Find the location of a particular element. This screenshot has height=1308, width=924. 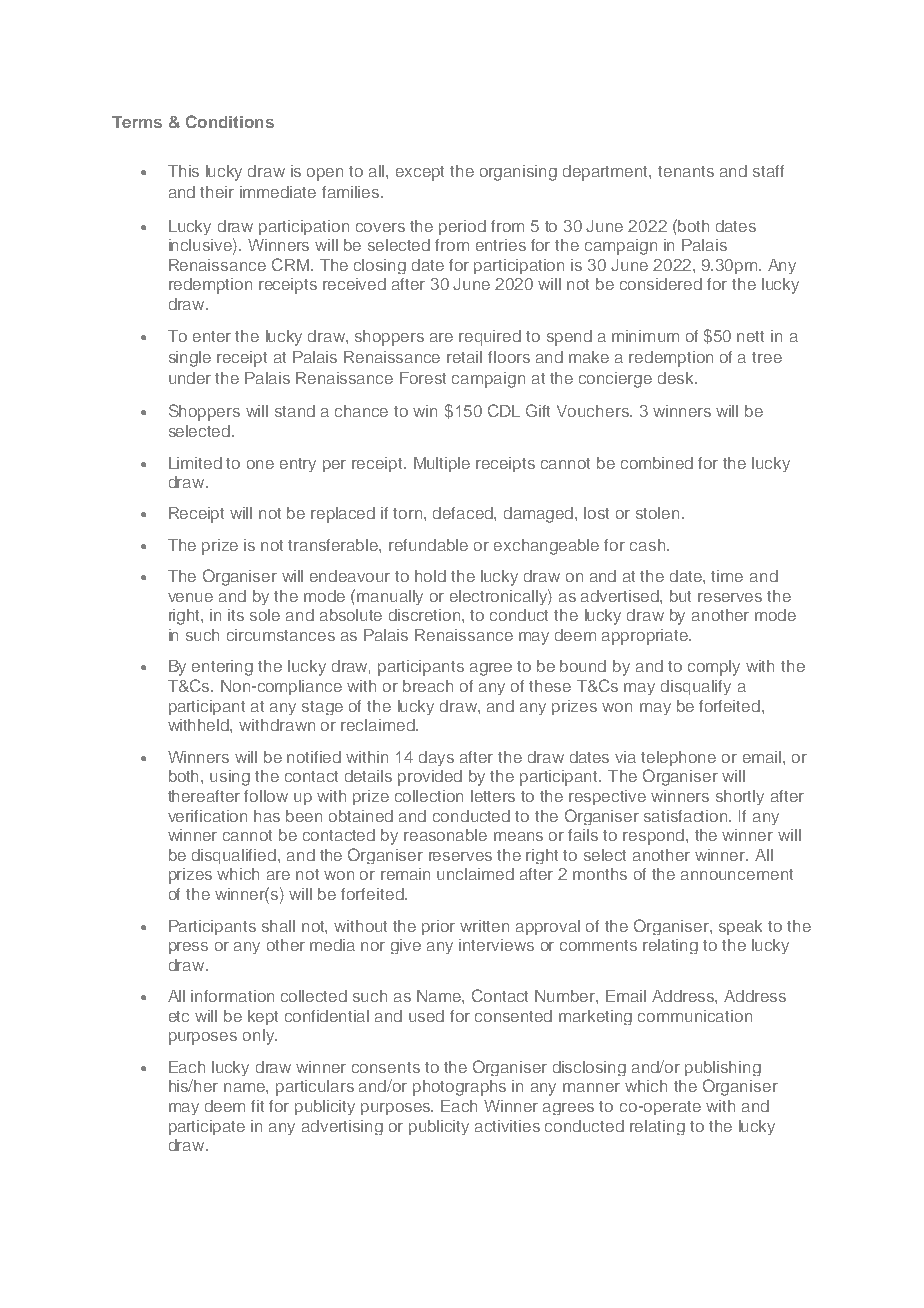

but is located at coordinates (680, 596).
